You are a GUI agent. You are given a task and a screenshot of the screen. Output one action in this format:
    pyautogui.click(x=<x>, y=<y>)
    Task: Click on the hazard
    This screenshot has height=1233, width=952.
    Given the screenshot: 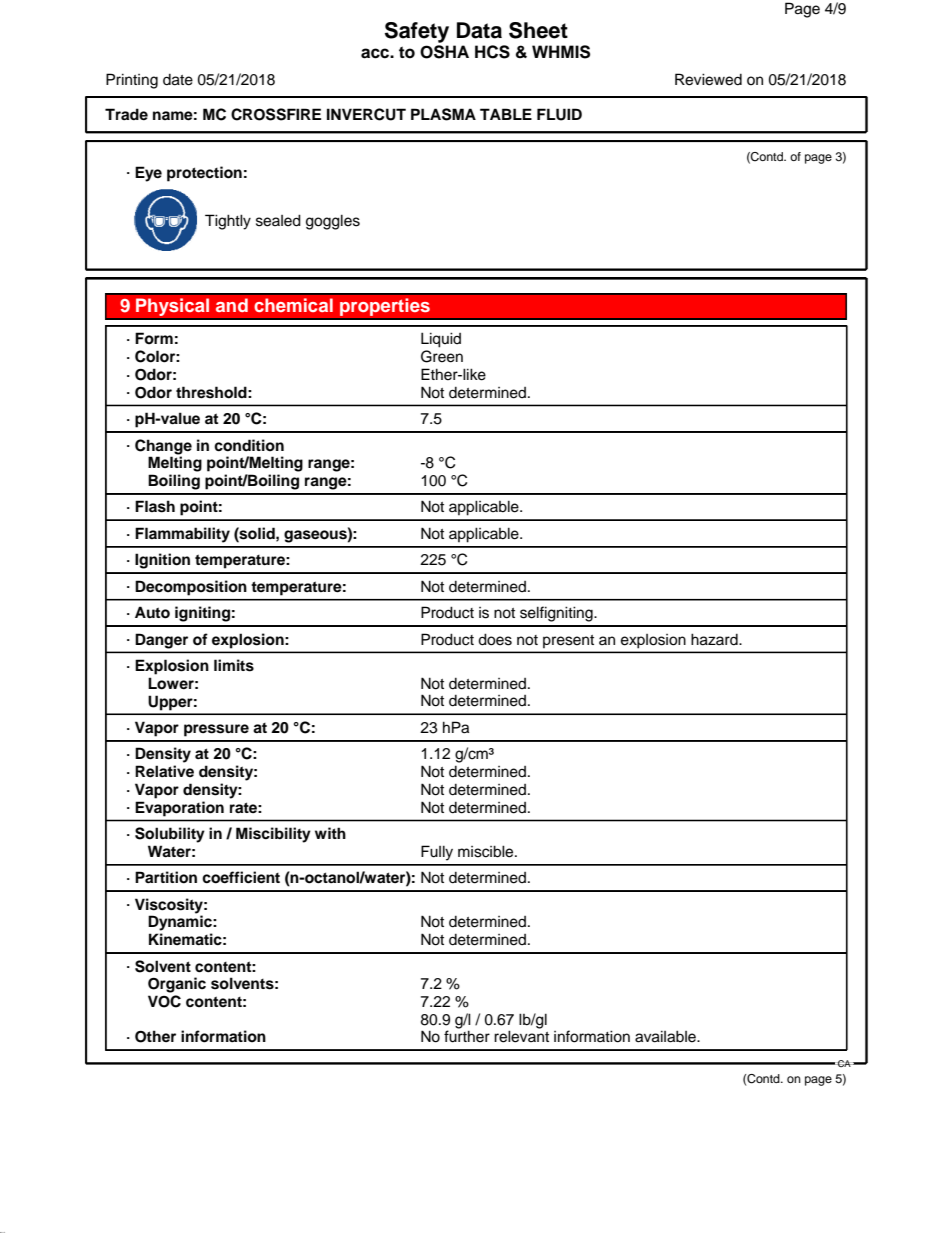 What is the action you would take?
    pyautogui.click(x=715, y=639)
